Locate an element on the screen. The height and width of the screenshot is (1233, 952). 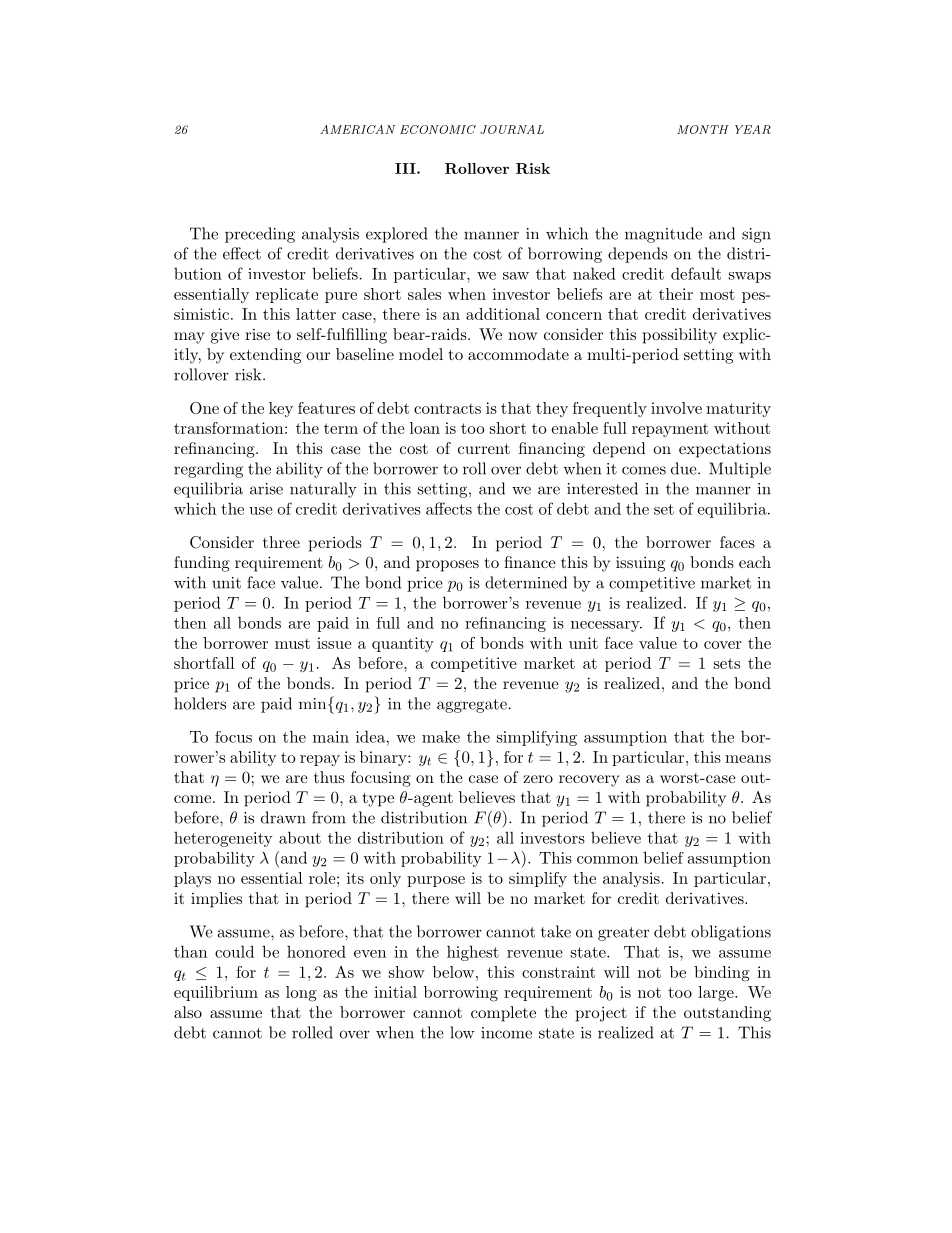
possibility is located at coordinates (680, 336).
